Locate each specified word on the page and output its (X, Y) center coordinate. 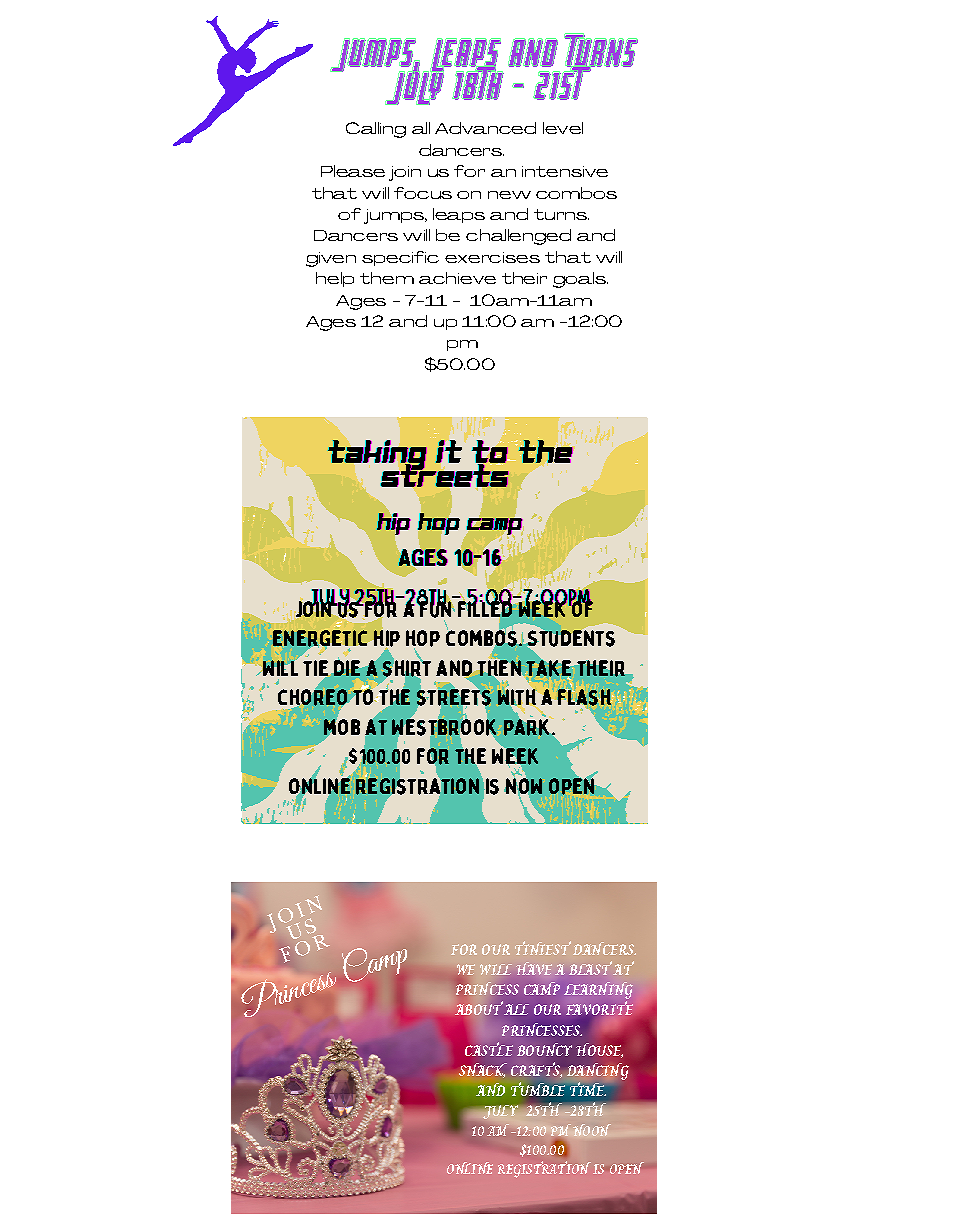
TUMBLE (538, 1089)
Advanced (485, 128)
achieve (457, 278)
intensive (565, 171)
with (517, 697)
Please (353, 171)
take (549, 669)
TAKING (378, 456)
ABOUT (479, 1008)
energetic (320, 638)
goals (580, 280)
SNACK (483, 1070)
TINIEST (543, 948)
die (347, 668)
